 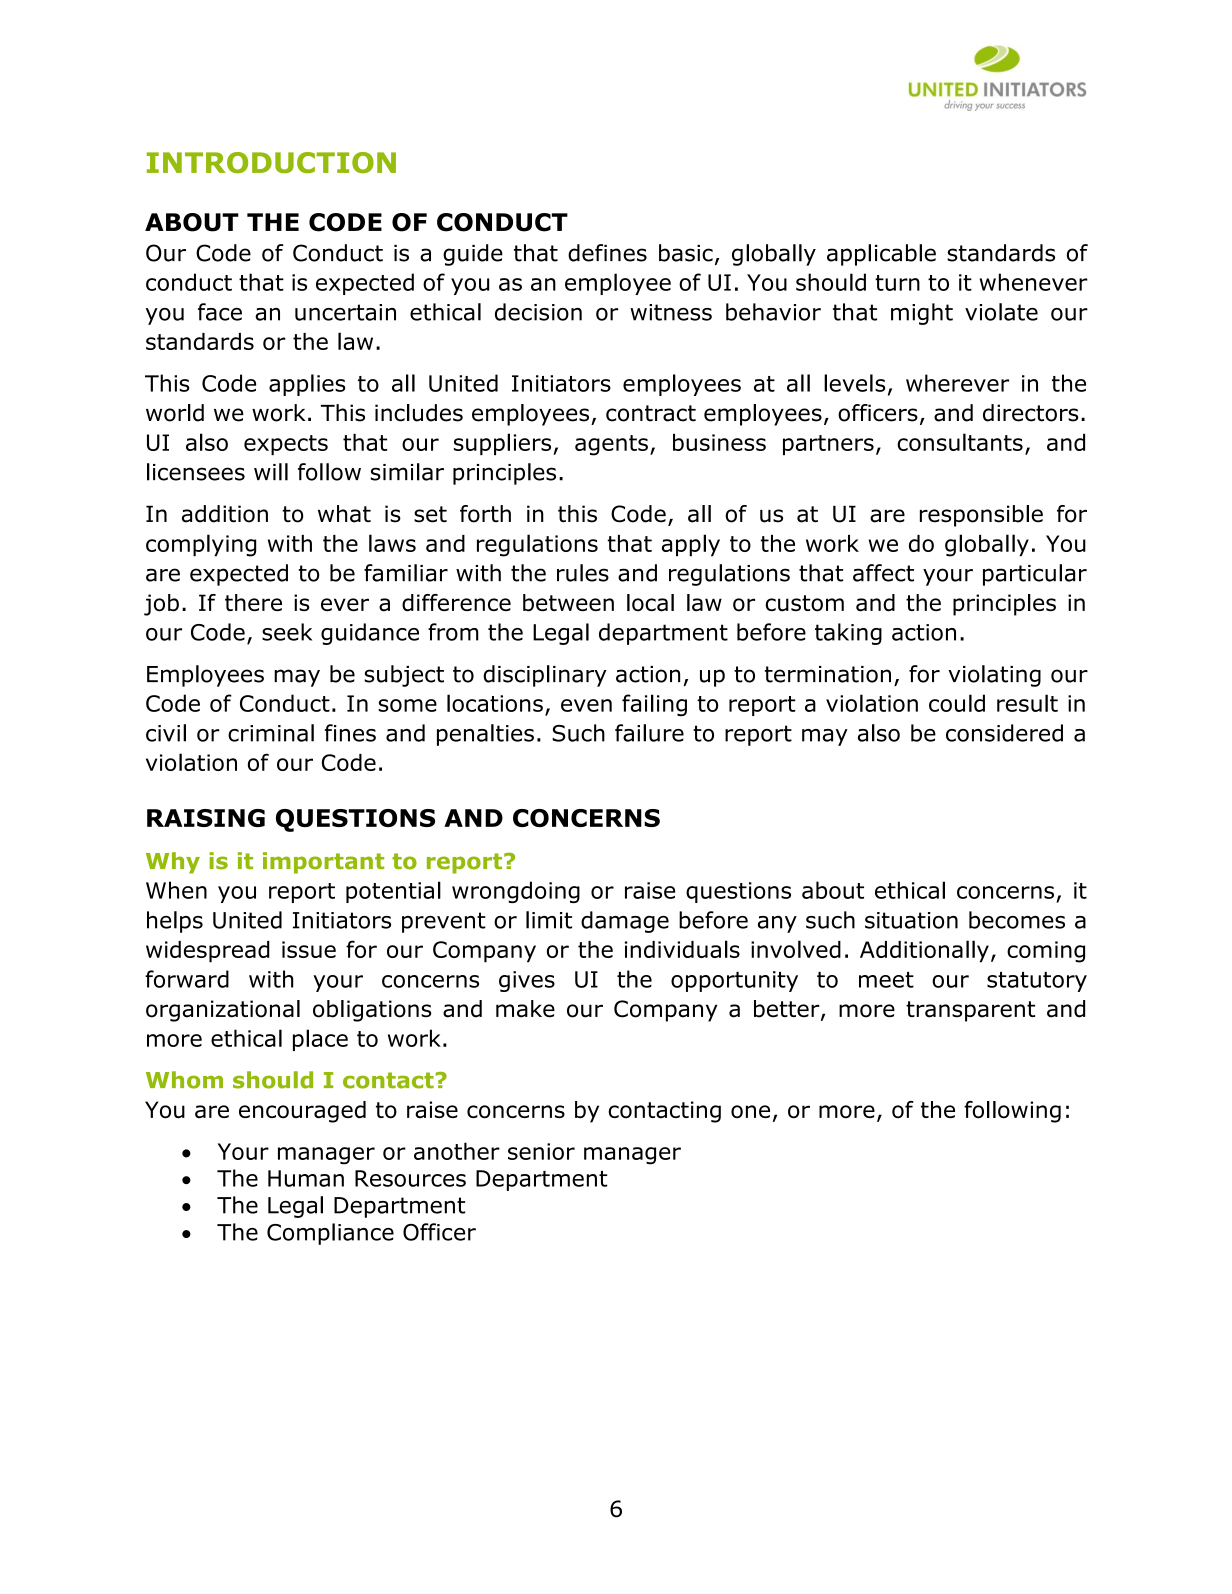 What do you see at coordinates (881, 255) in the document?
I see `applicable` at bounding box center [881, 255].
